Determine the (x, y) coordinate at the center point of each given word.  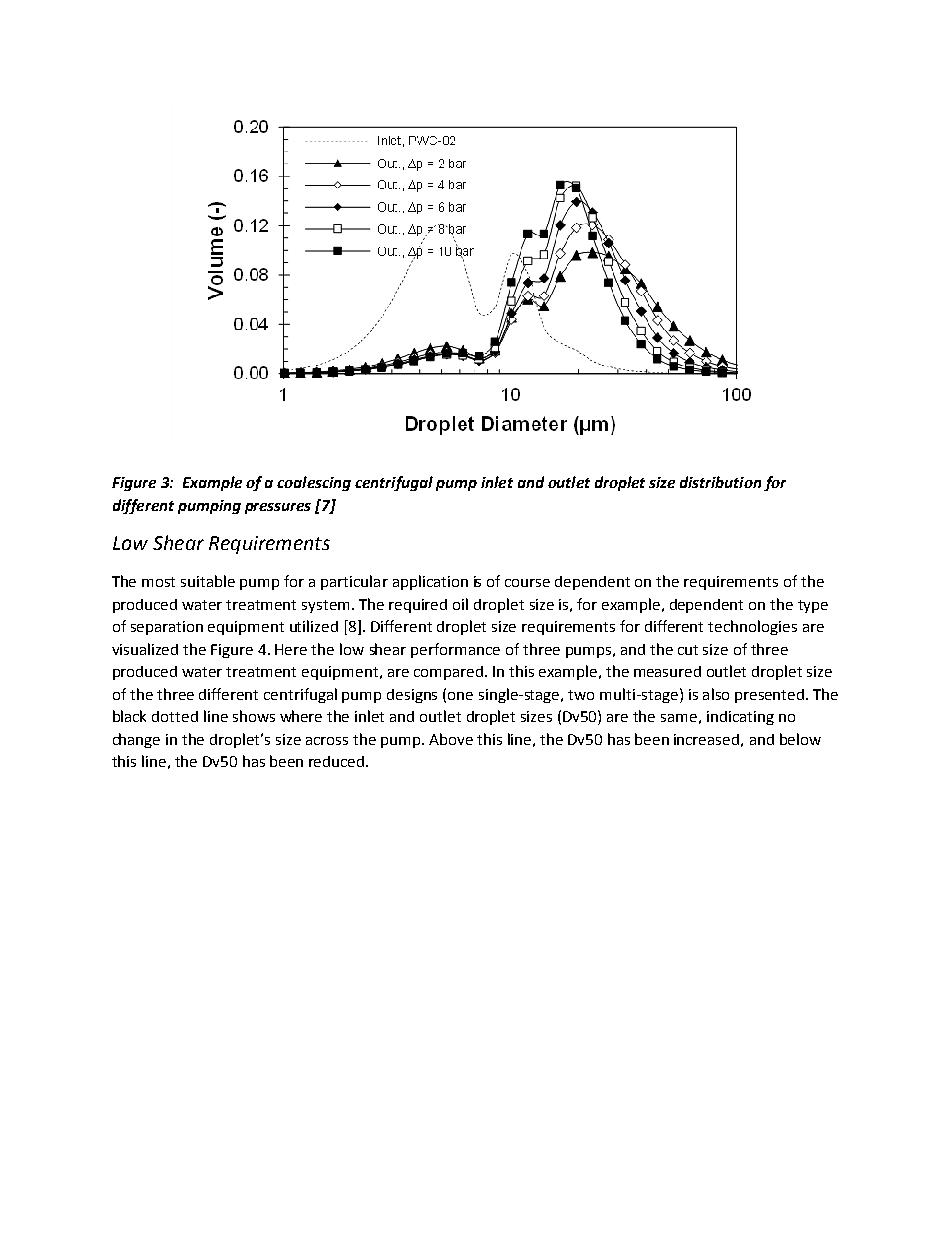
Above (451, 739)
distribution (720, 482)
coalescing (314, 483)
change (136, 740)
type (813, 606)
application (430, 582)
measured (667, 671)
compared (448, 673)
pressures (278, 508)
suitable (208, 581)
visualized (145, 649)
